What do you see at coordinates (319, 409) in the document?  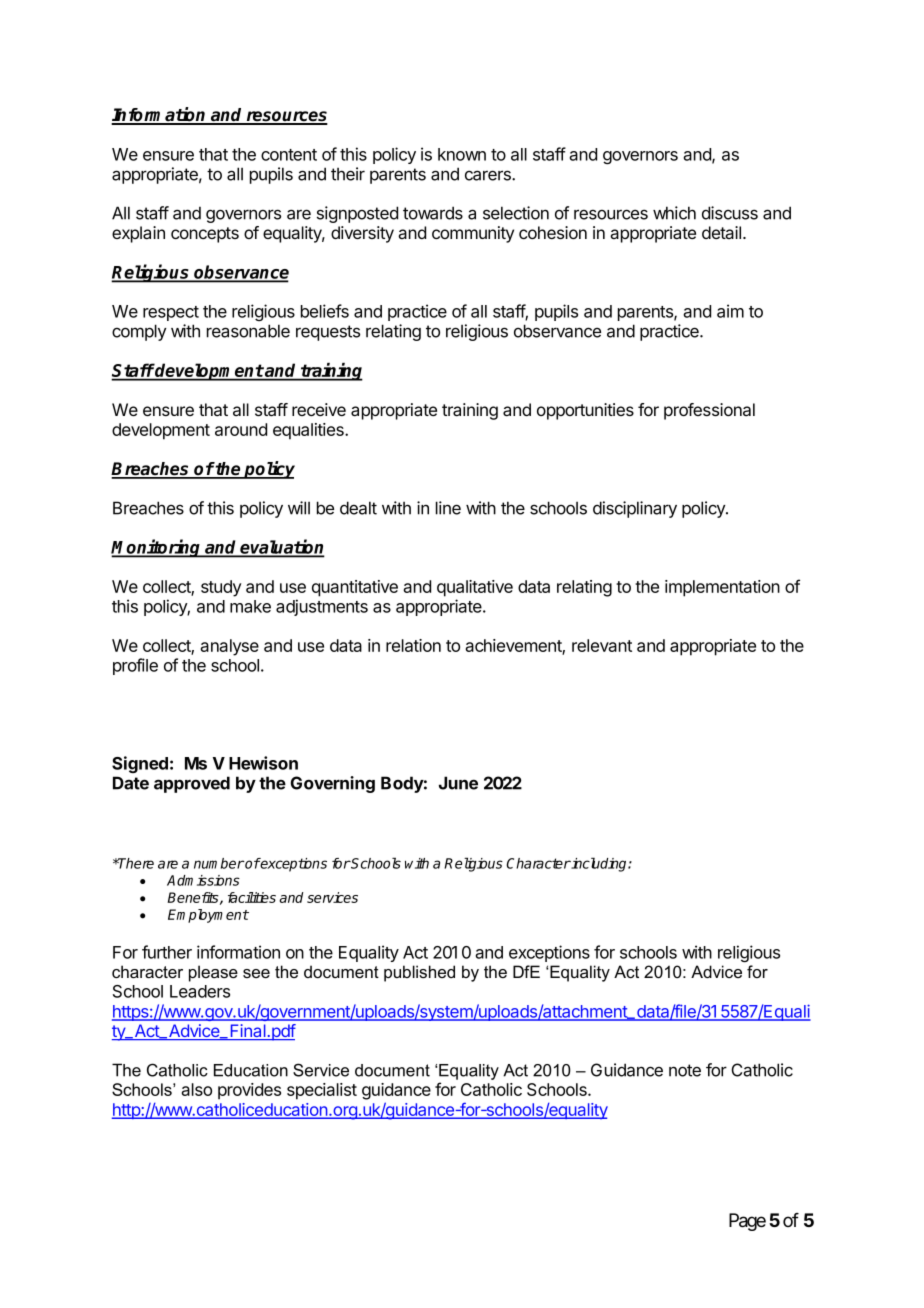 I see `receive` at bounding box center [319, 409].
